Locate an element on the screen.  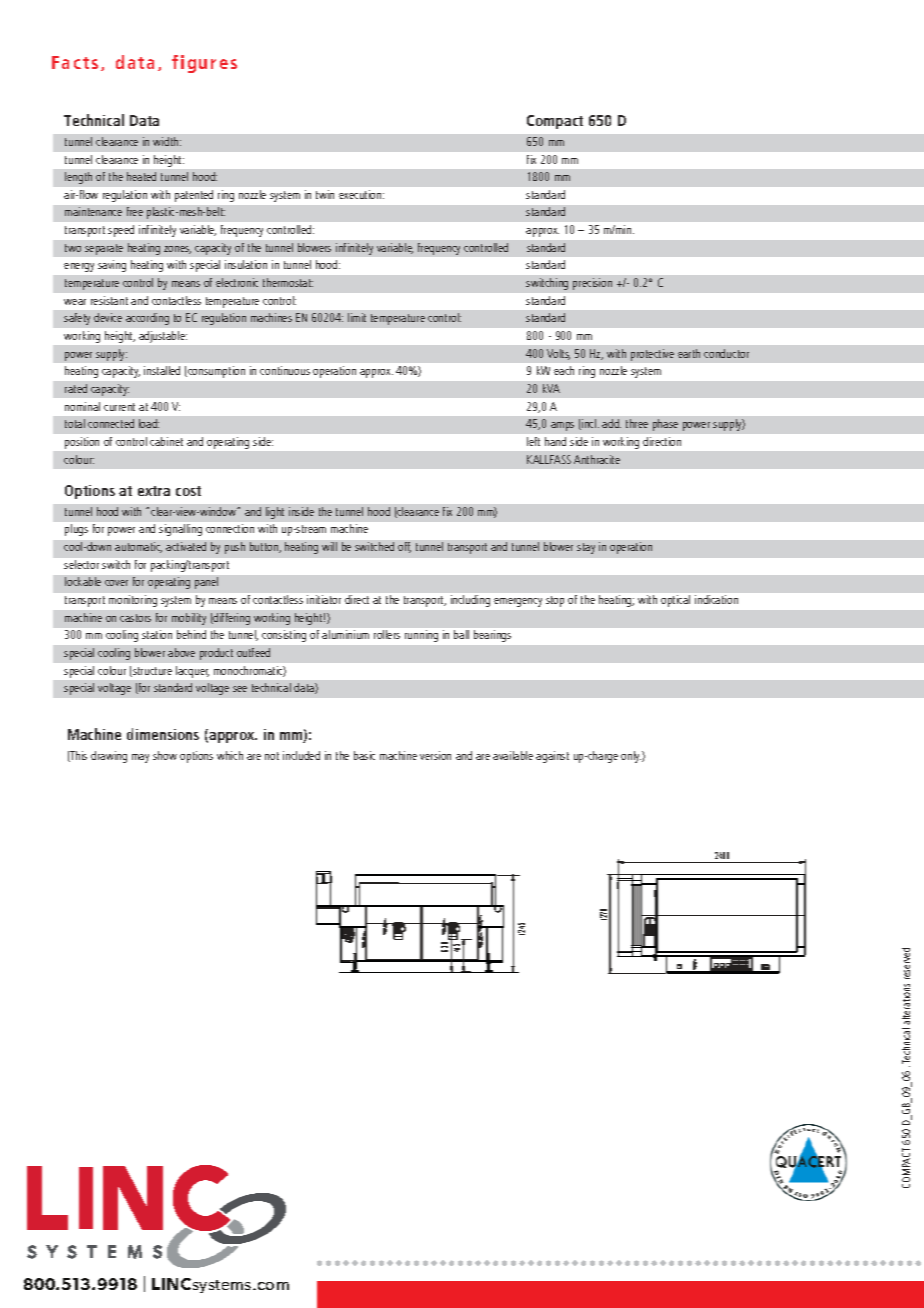
precision is located at coordinates (592, 284).
